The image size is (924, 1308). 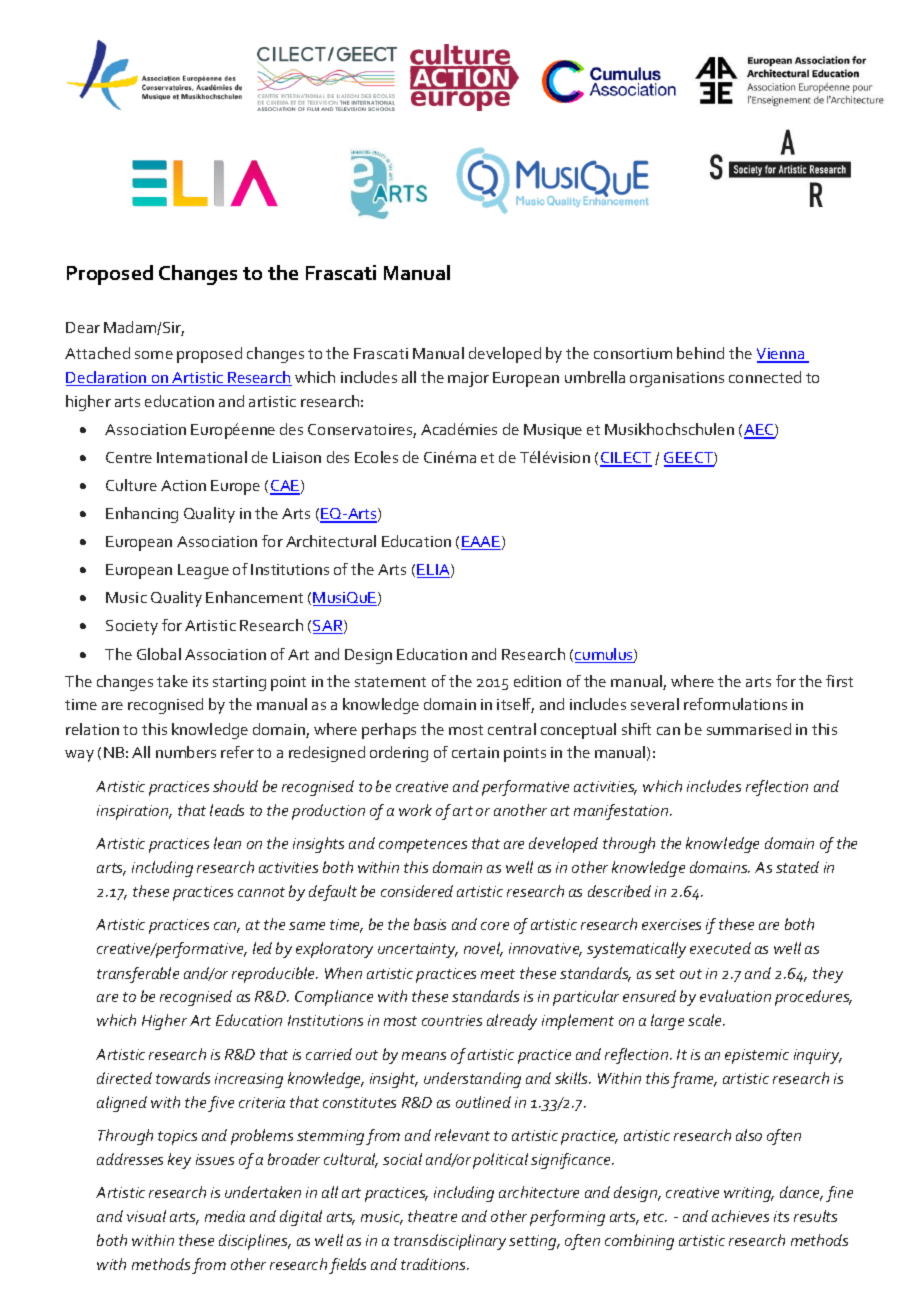 I want to click on Vienna, so click(x=782, y=355).
